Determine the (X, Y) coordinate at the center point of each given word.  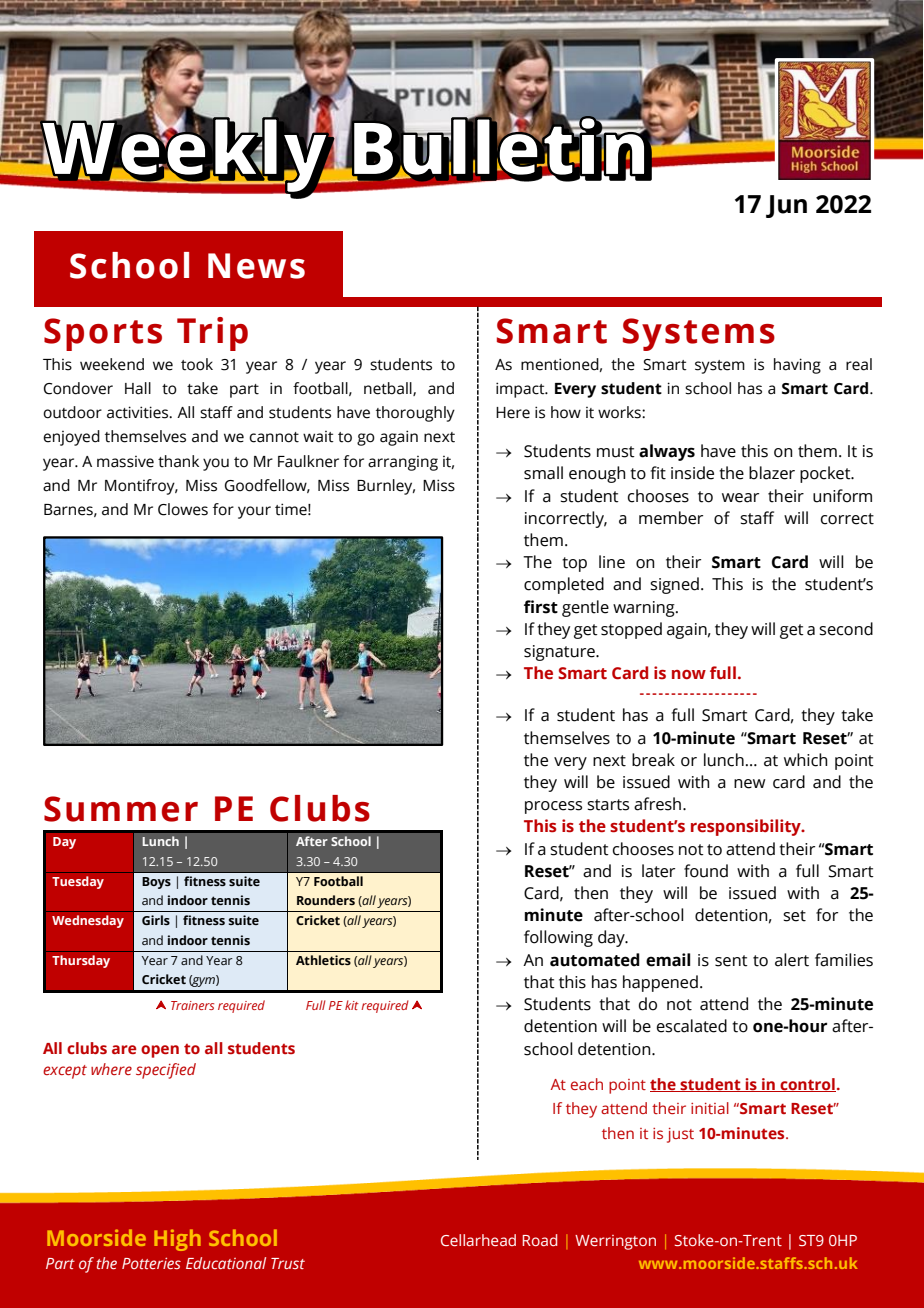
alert (792, 960)
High (177, 1240)
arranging (403, 463)
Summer (121, 809)
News (256, 266)
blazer (772, 473)
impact (521, 390)
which (806, 760)
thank (178, 461)
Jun (786, 206)
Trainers (192, 1005)
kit (352, 1005)
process (553, 807)
